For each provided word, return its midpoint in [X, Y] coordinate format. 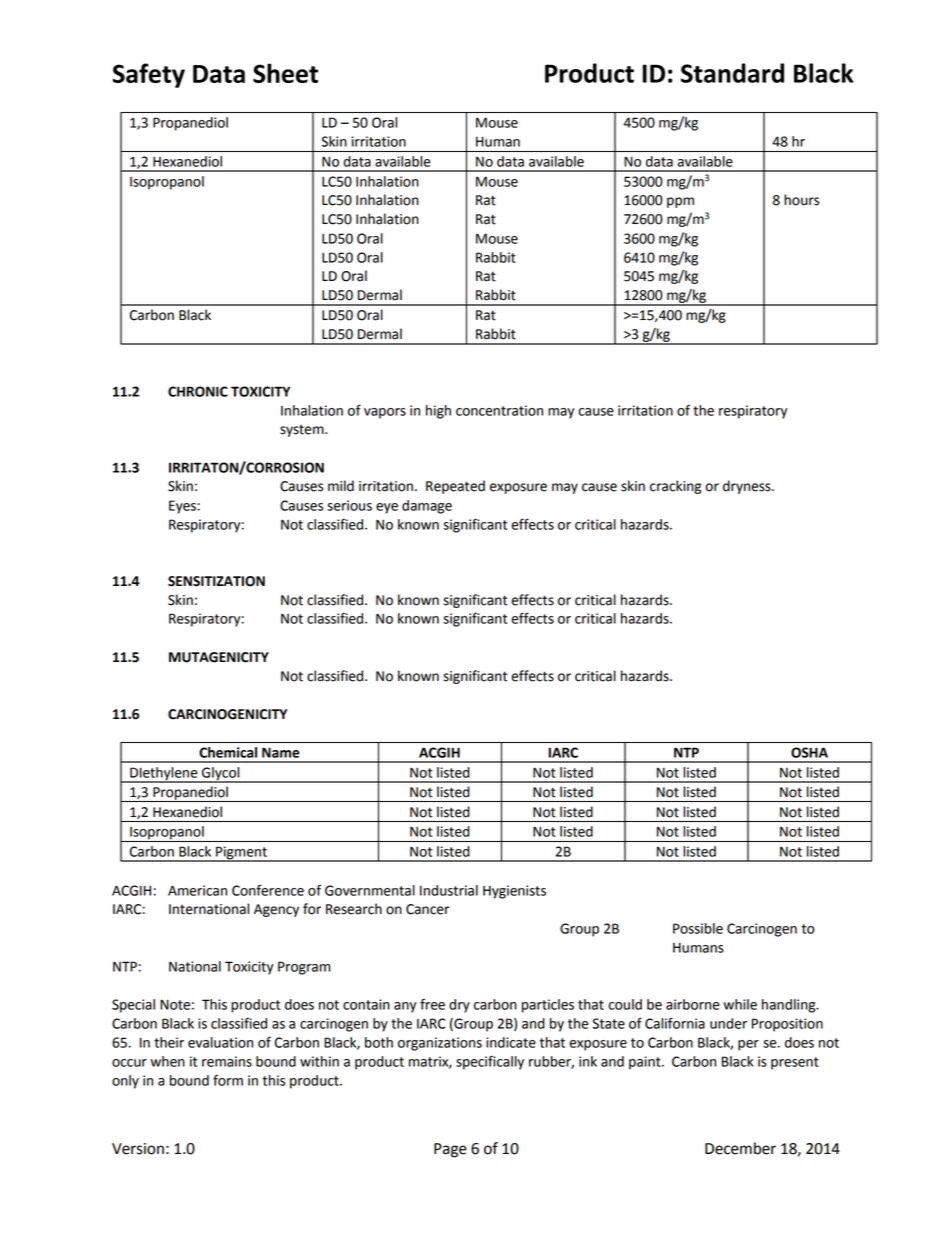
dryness [748, 487]
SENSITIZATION [216, 581]
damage [427, 507]
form [228, 1080]
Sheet [285, 73]
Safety [149, 75]
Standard [732, 73]
